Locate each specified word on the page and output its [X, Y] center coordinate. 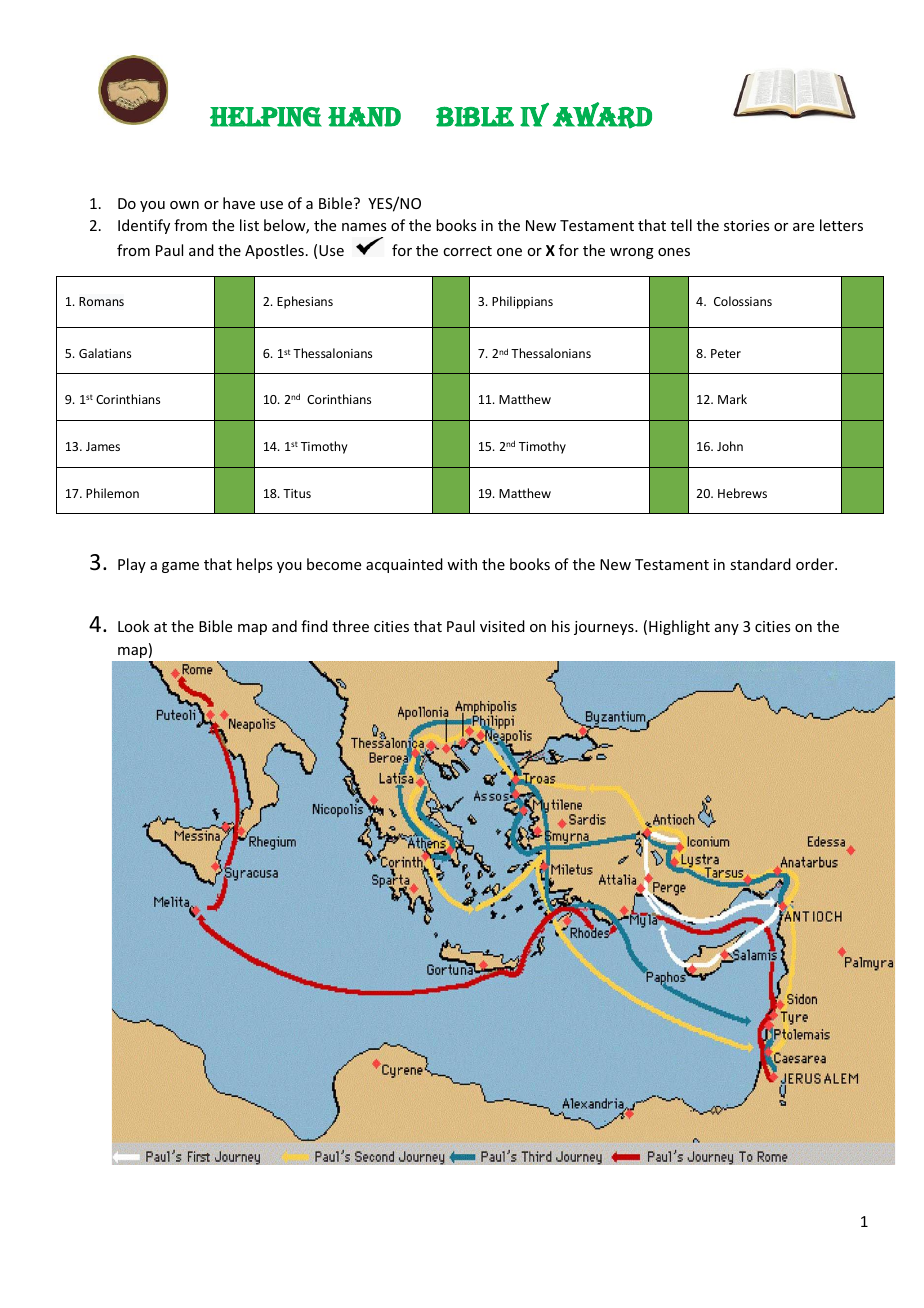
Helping [266, 117]
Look [133, 626]
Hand [364, 117]
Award [602, 115]
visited [502, 626]
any [727, 629]
